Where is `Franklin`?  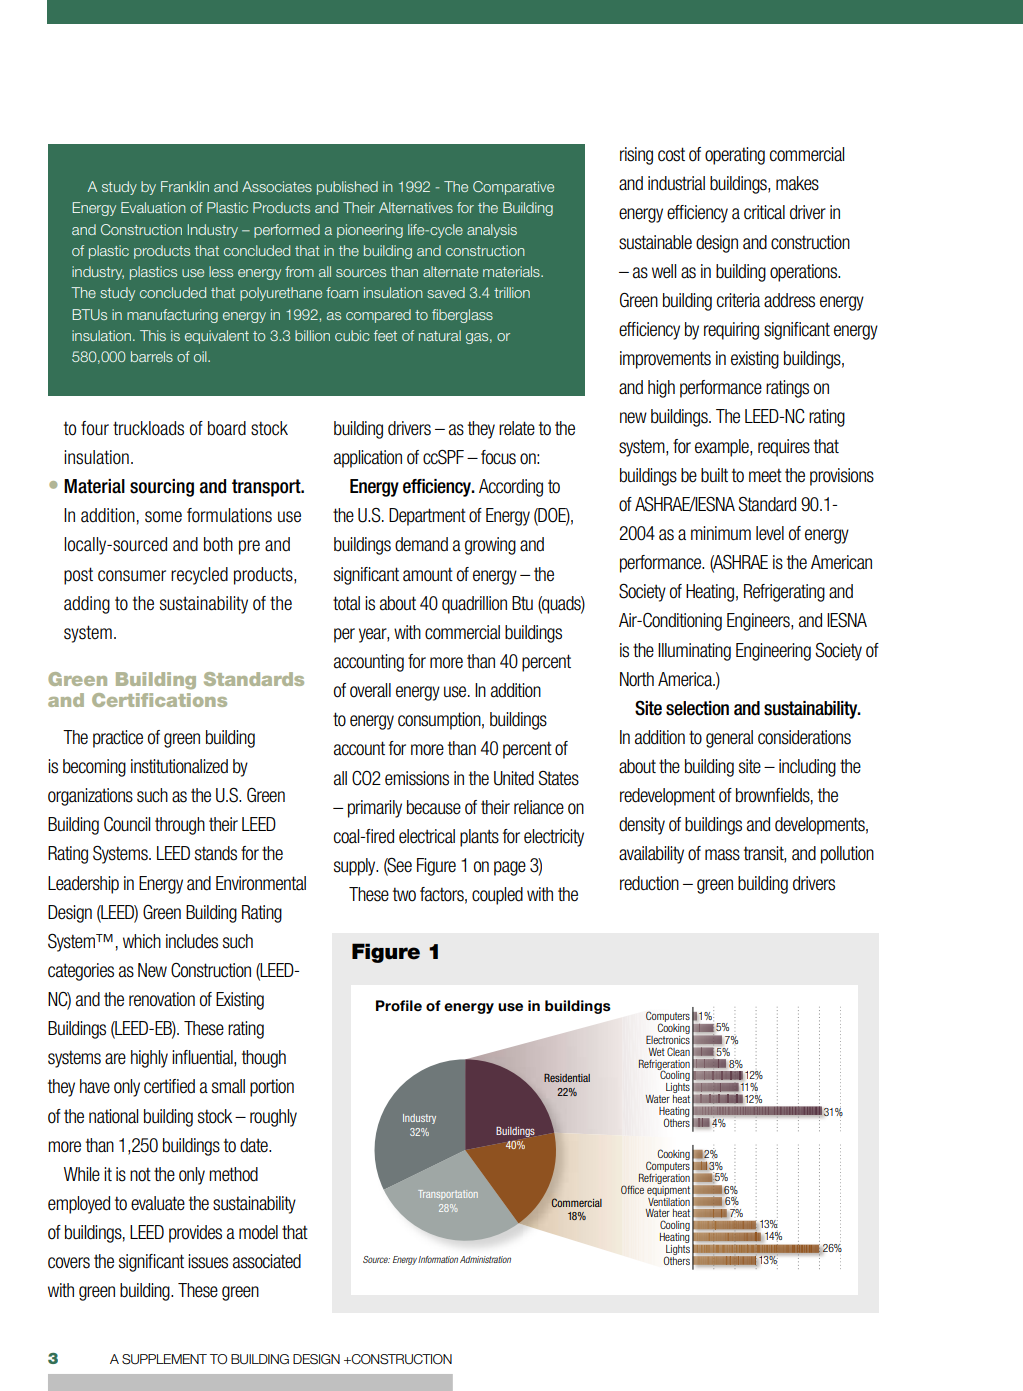
Franklin is located at coordinates (185, 186).
